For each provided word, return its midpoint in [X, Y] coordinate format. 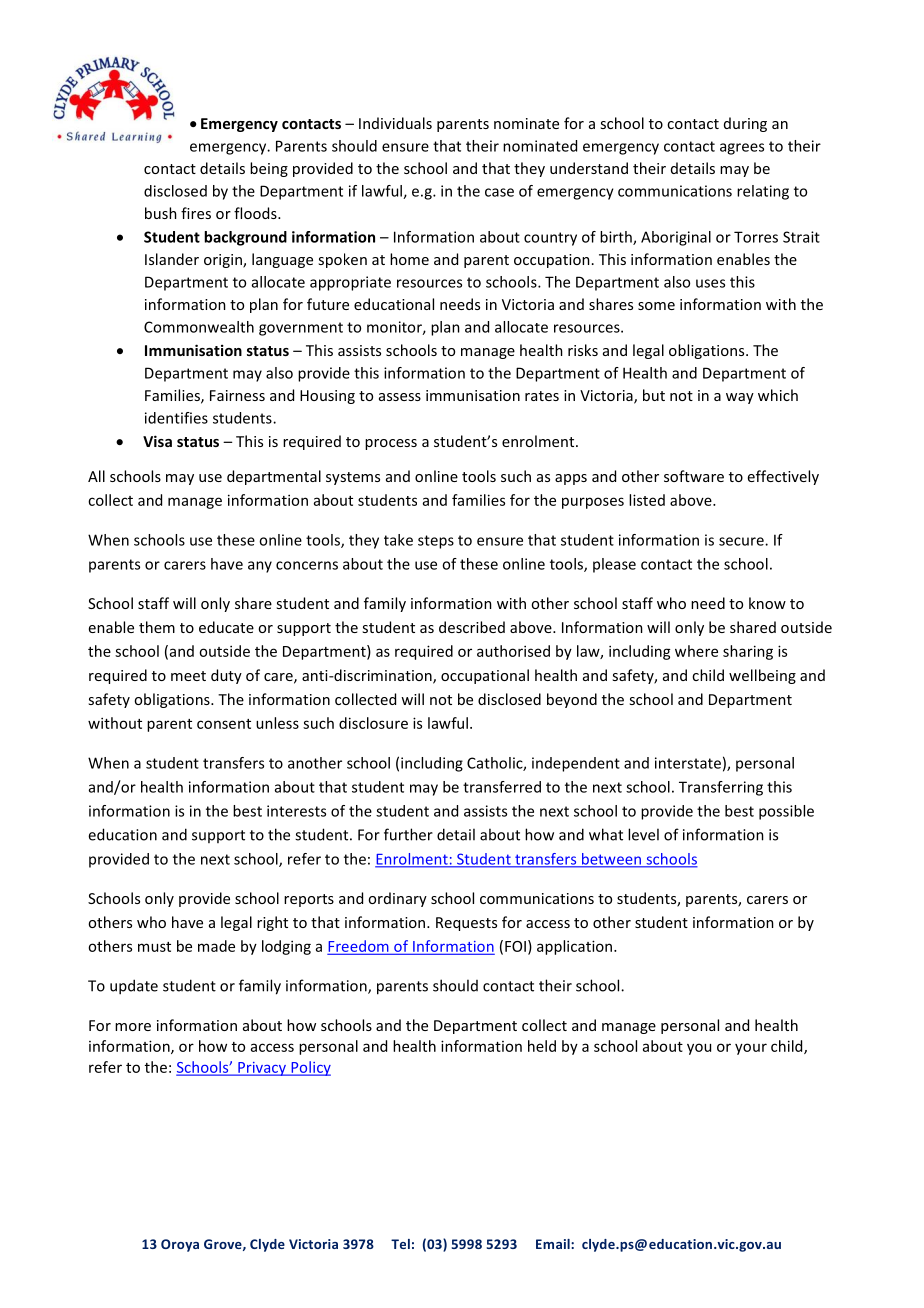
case [499, 192]
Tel [400, 1244]
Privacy [262, 1069]
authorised [513, 651]
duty [226, 676]
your [751, 1049]
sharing [748, 652]
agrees [742, 149]
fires [196, 213]
